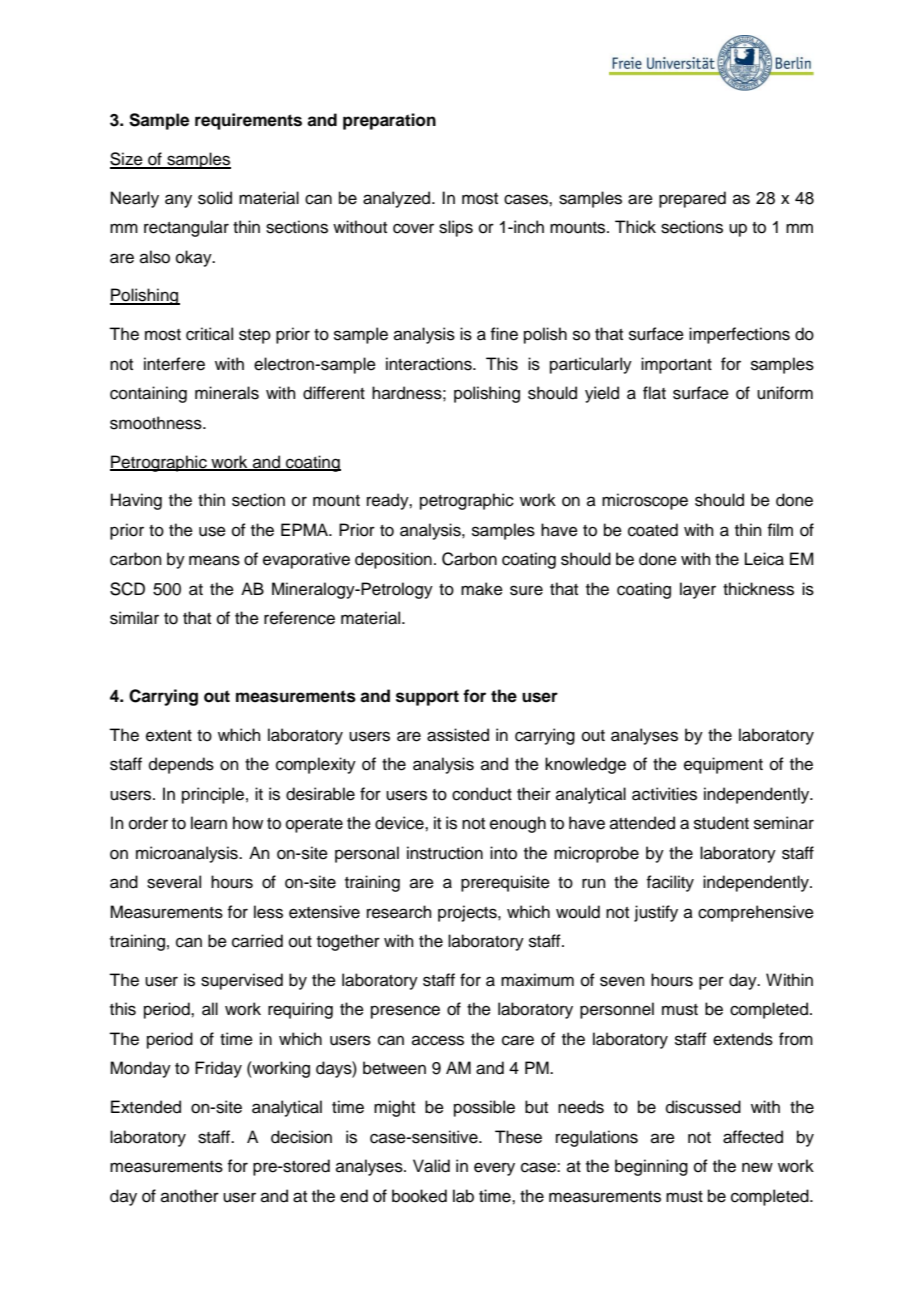  What do you see at coordinates (174, 882) in the screenshot?
I see `several` at bounding box center [174, 882].
